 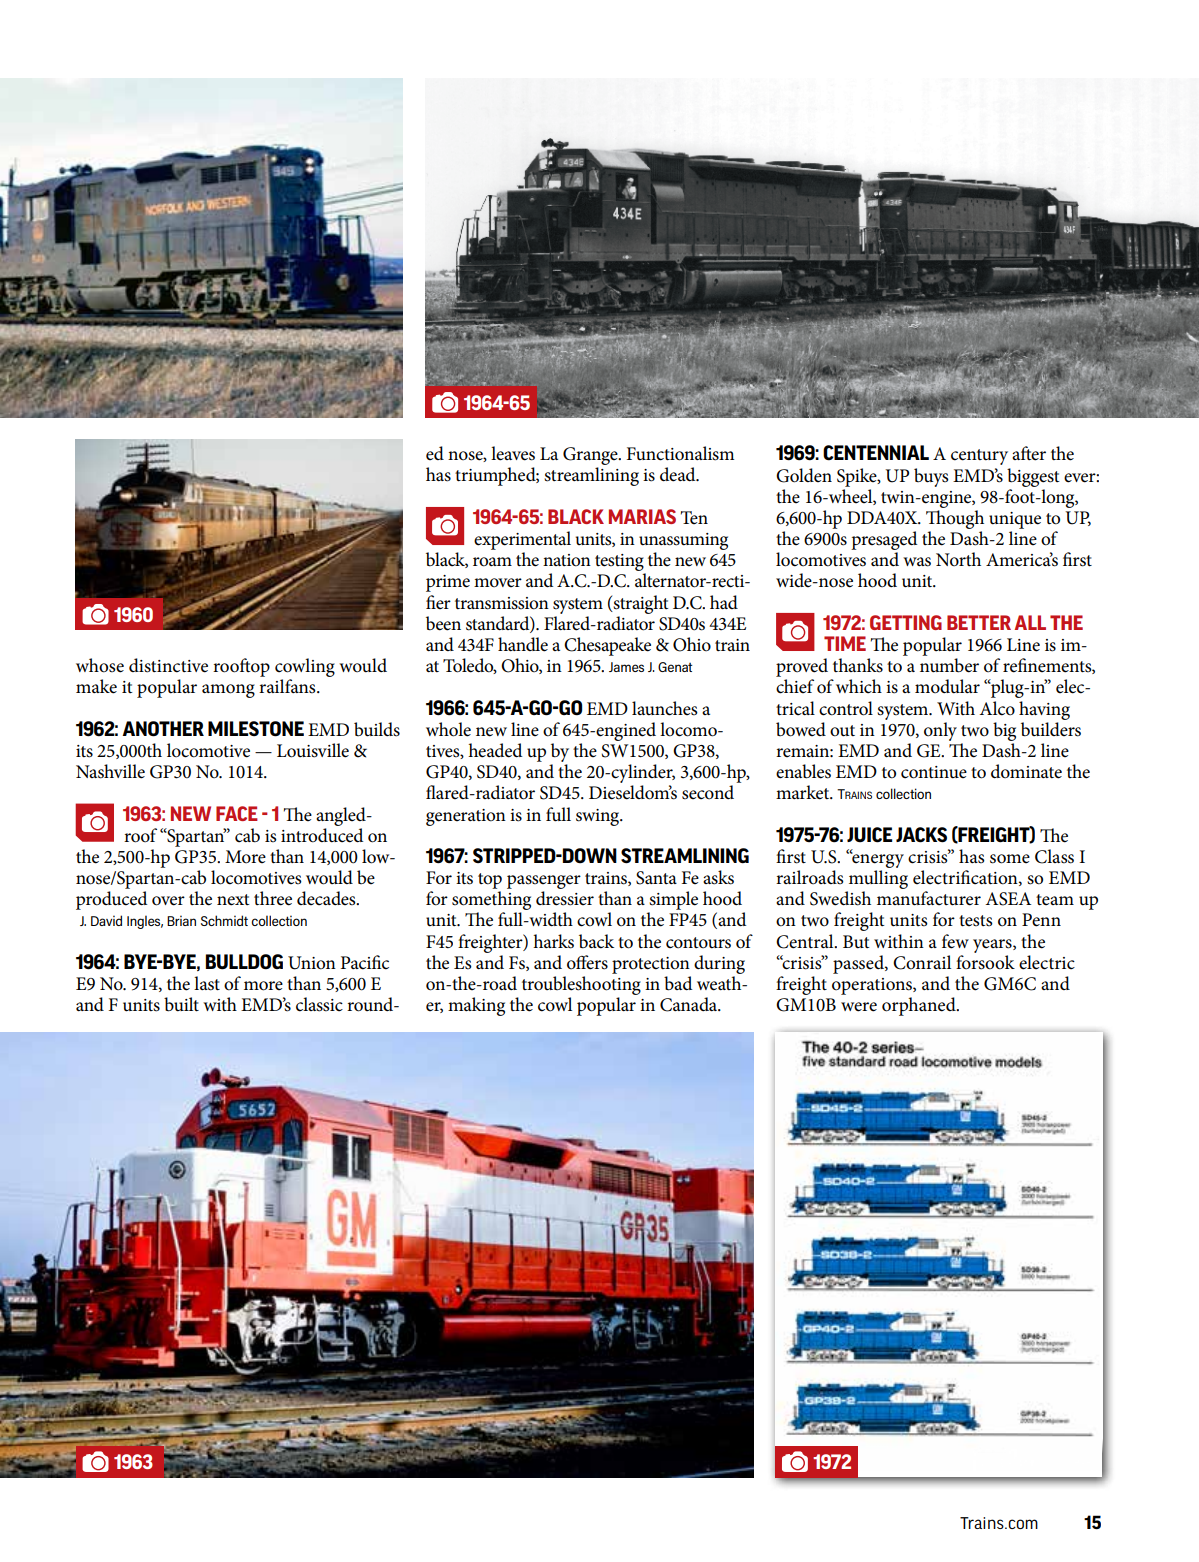 I want to click on last, so click(x=207, y=983).
